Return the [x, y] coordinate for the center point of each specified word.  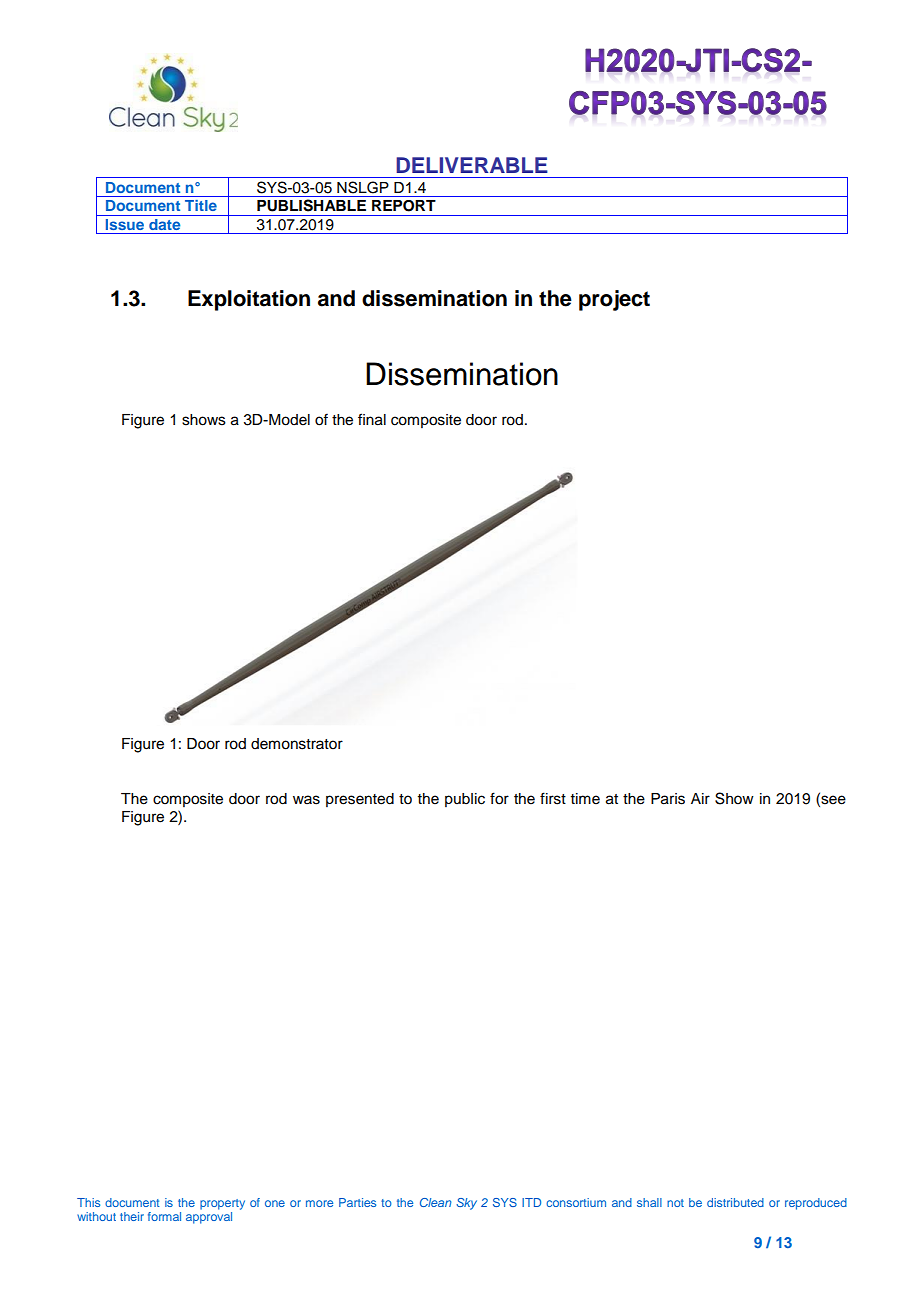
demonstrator [297, 744]
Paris [668, 799]
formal [164, 1216]
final [372, 419]
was [306, 800]
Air [700, 798]
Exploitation [249, 300]
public [465, 800]
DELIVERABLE [472, 165]
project [614, 300]
